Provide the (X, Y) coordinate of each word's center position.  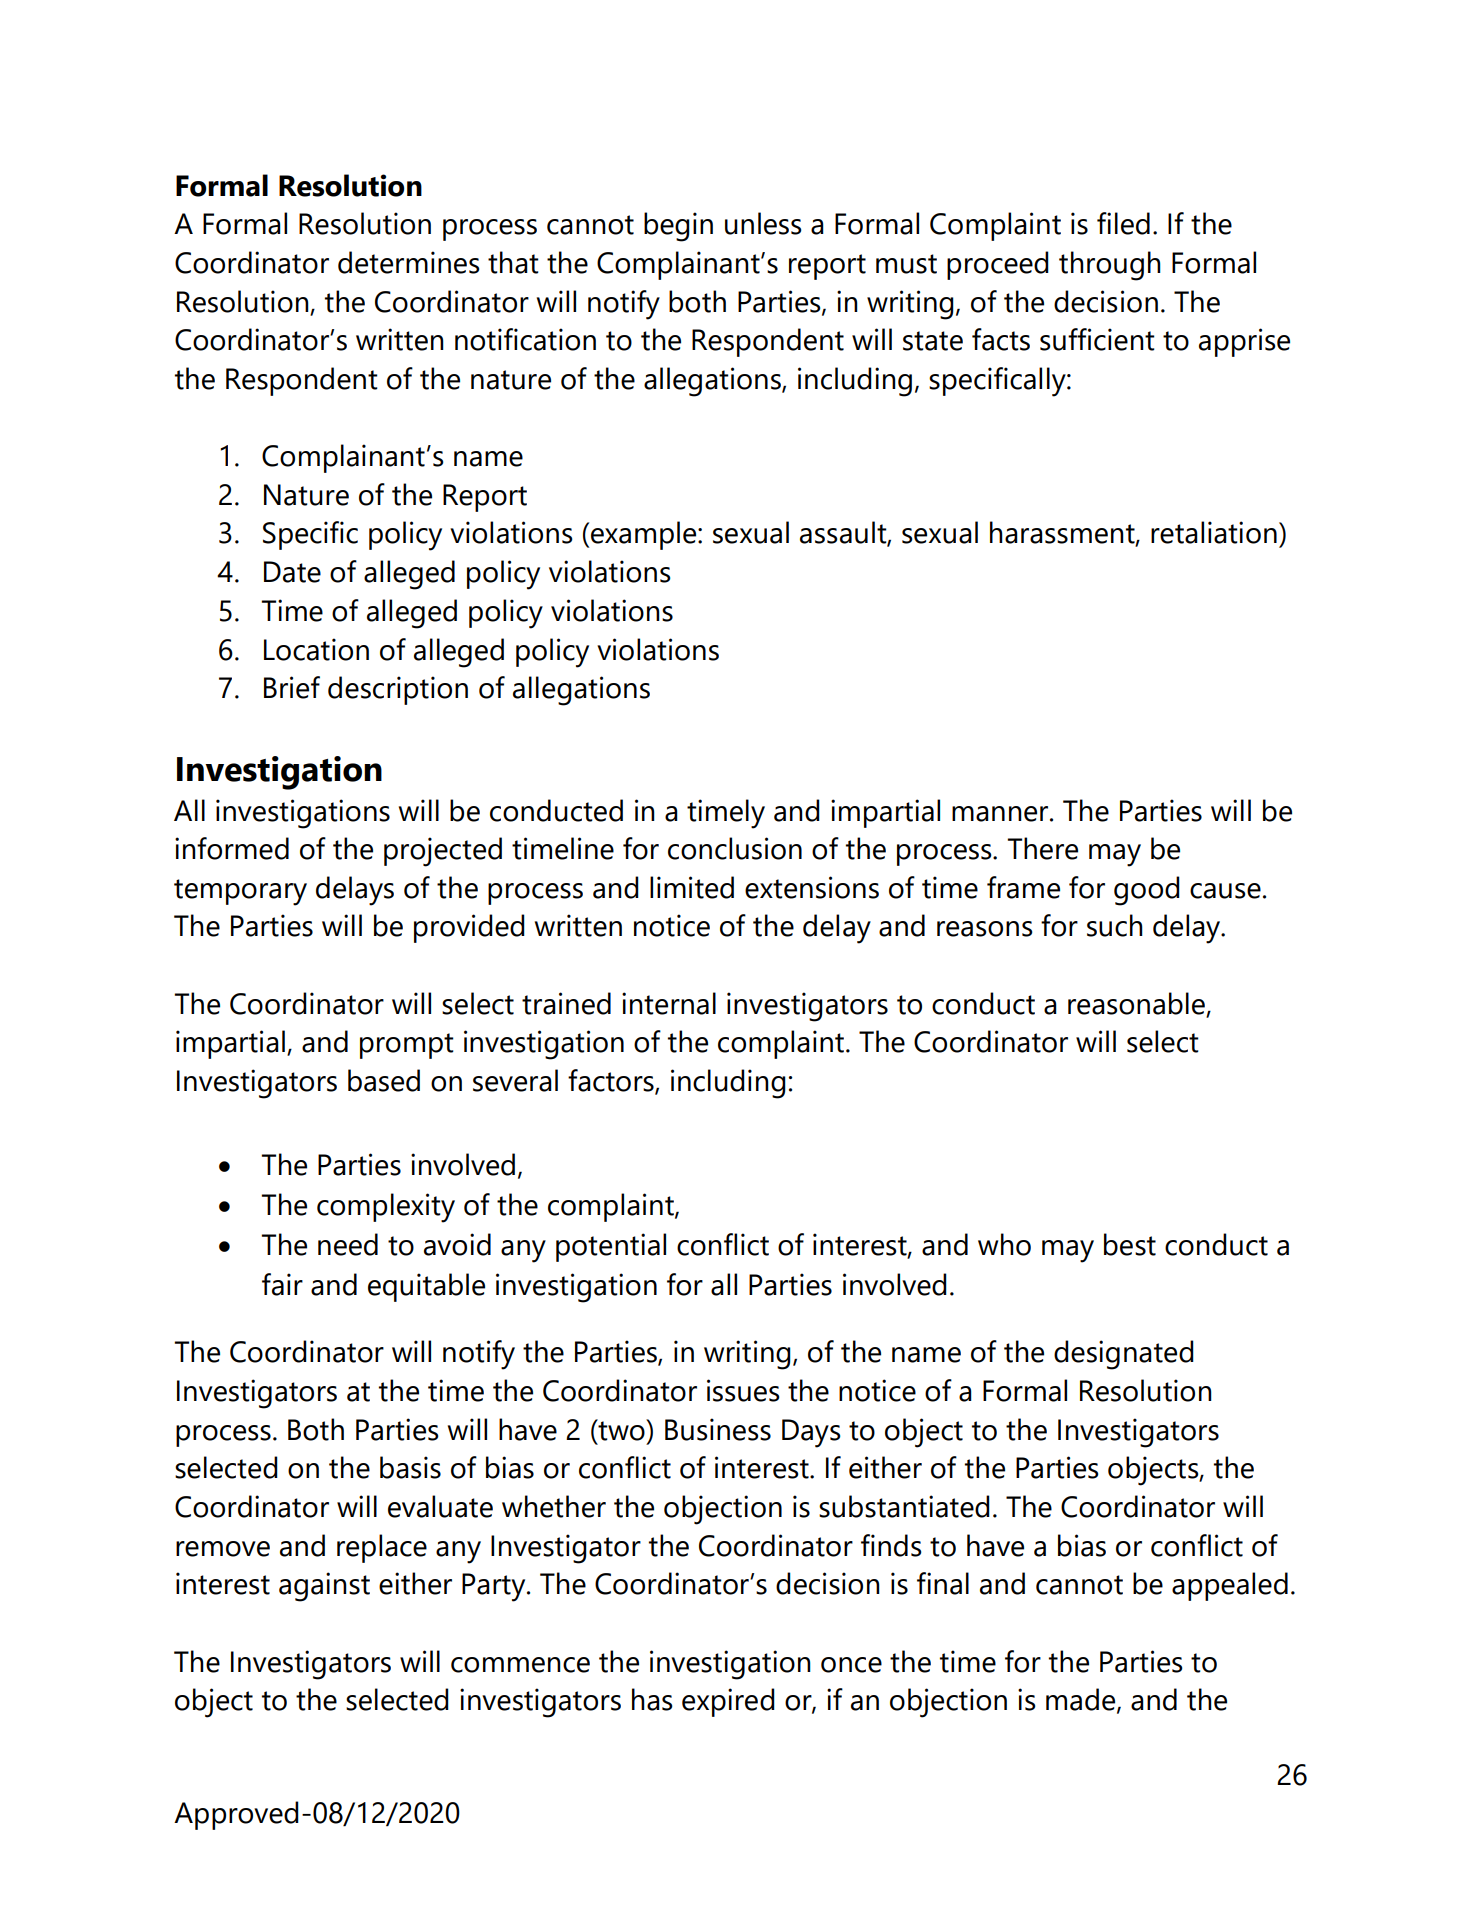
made (1082, 1700)
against (324, 1587)
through (1110, 266)
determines (409, 262)
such (1115, 925)
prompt (407, 1046)
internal (669, 1003)
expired (728, 1702)
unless (763, 223)
